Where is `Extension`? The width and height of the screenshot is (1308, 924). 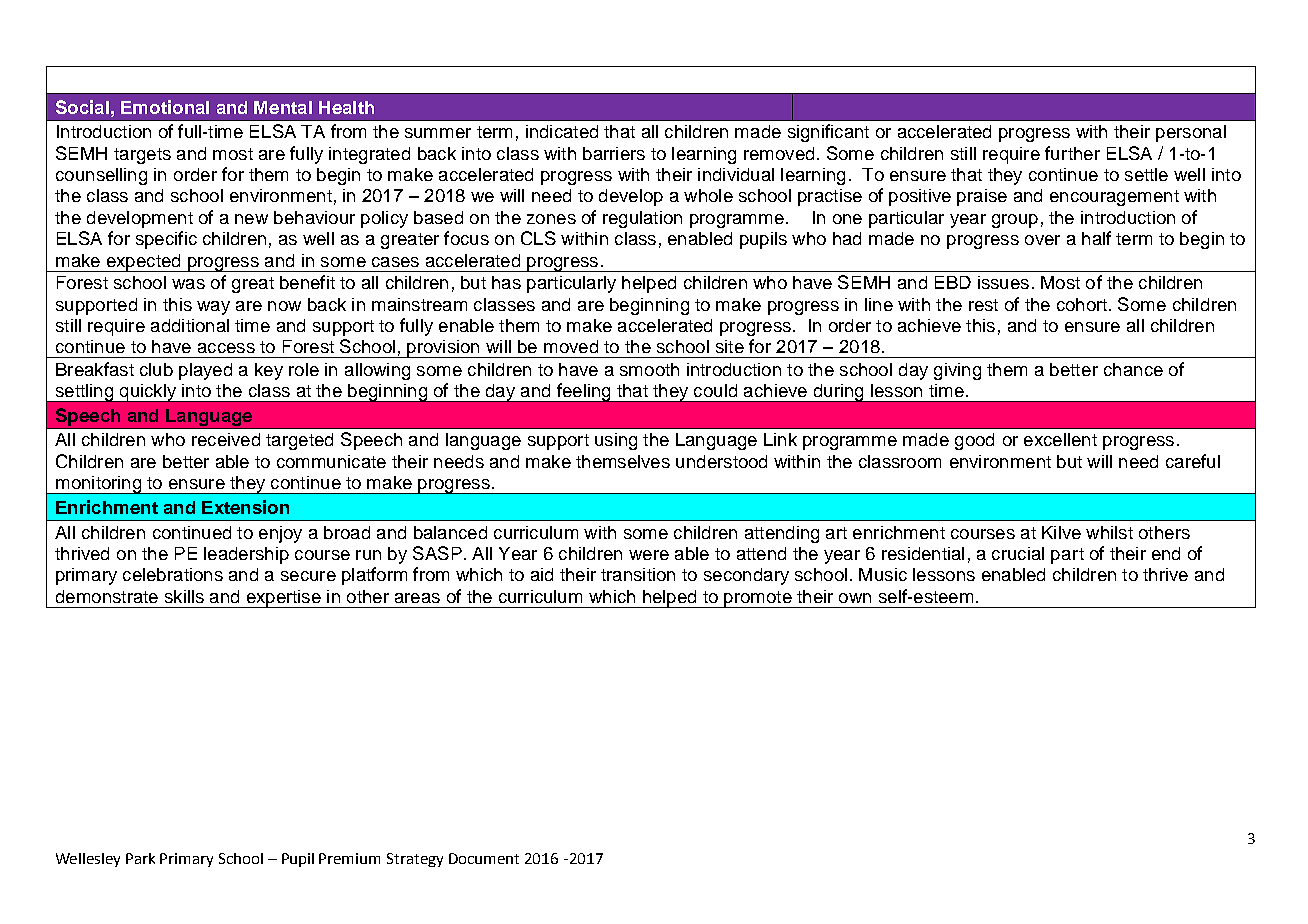
Extension is located at coordinates (245, 507).
